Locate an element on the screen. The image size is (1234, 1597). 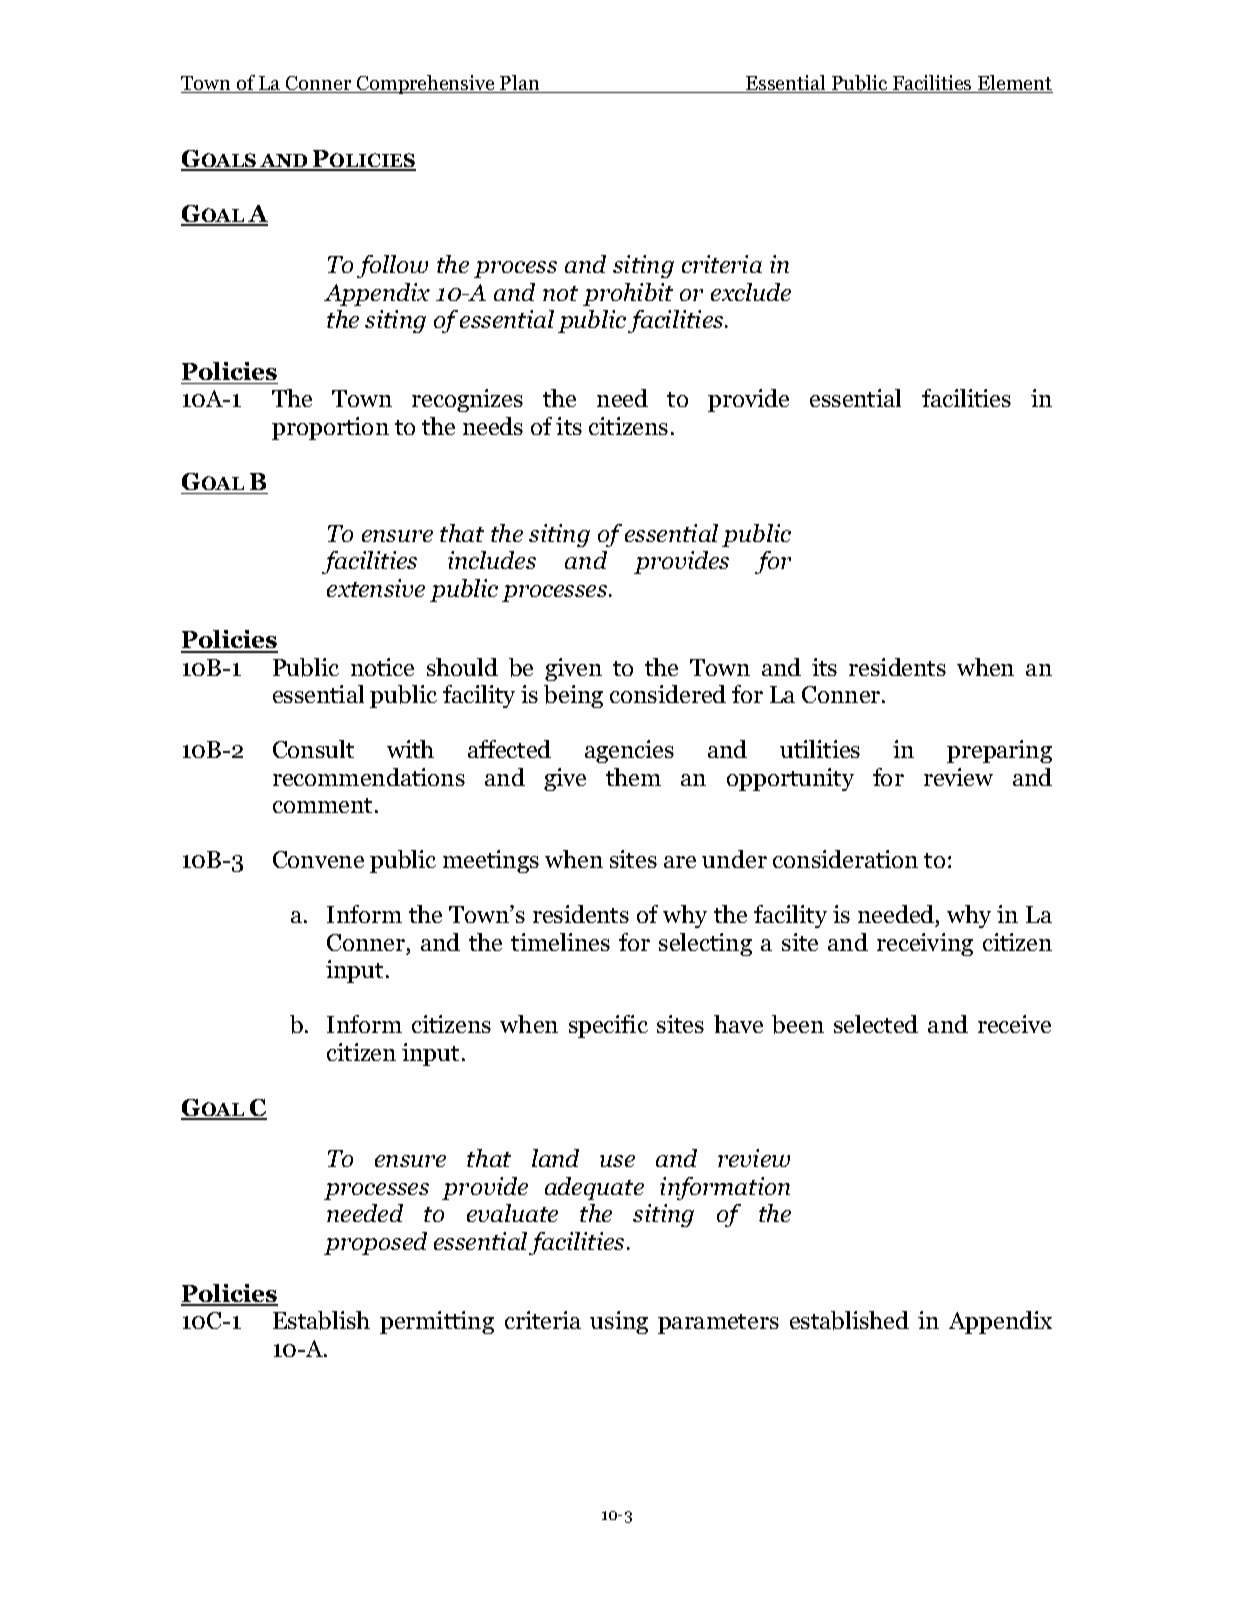
includes is located at coordinates (492, 560).
